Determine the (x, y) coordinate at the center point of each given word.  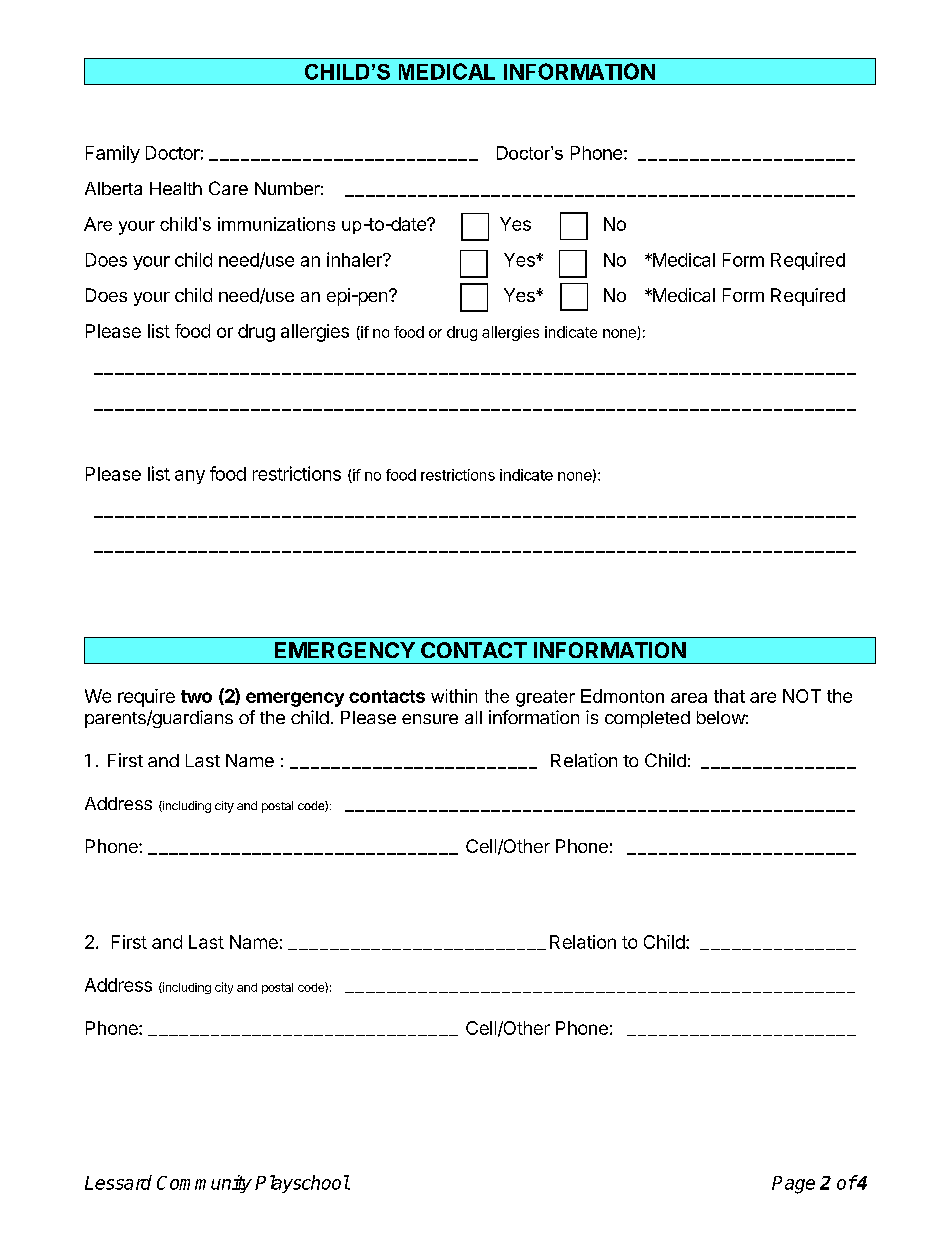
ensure (430, 719)
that (729, 696)
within (454, 696)
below (721, 717)
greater (545, 698)
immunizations (276, 224)
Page (793, 1185)
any (190, 477)
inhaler (355, 259)
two (196, 696)
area (689, 698)
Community (204, 1184)
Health (176, 188)
